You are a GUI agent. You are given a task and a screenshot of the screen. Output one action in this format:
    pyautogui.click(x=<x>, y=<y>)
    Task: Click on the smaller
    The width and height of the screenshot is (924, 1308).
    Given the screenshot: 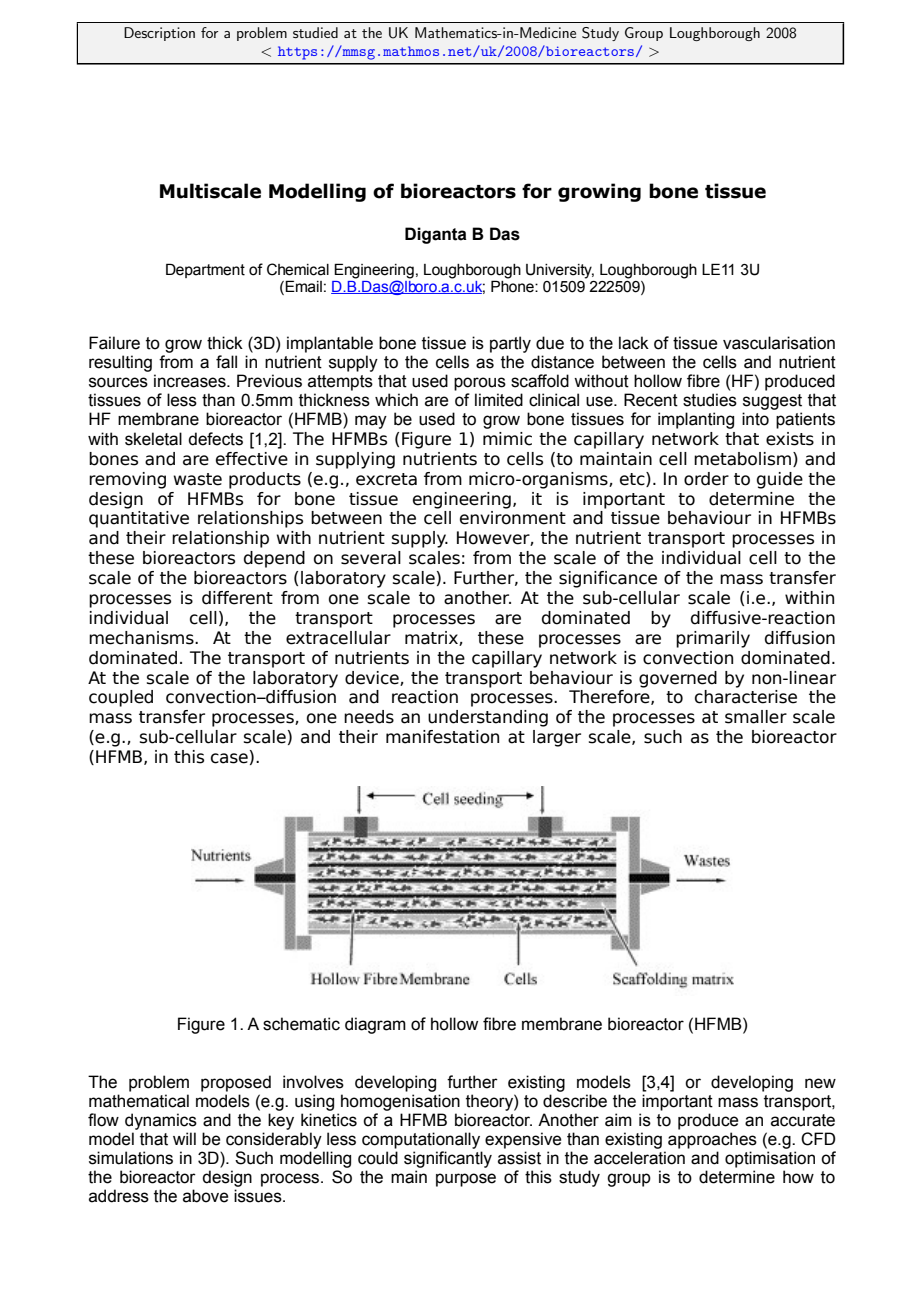 What is the action you would take?
    pyautogui.click(x=756, y=717)
